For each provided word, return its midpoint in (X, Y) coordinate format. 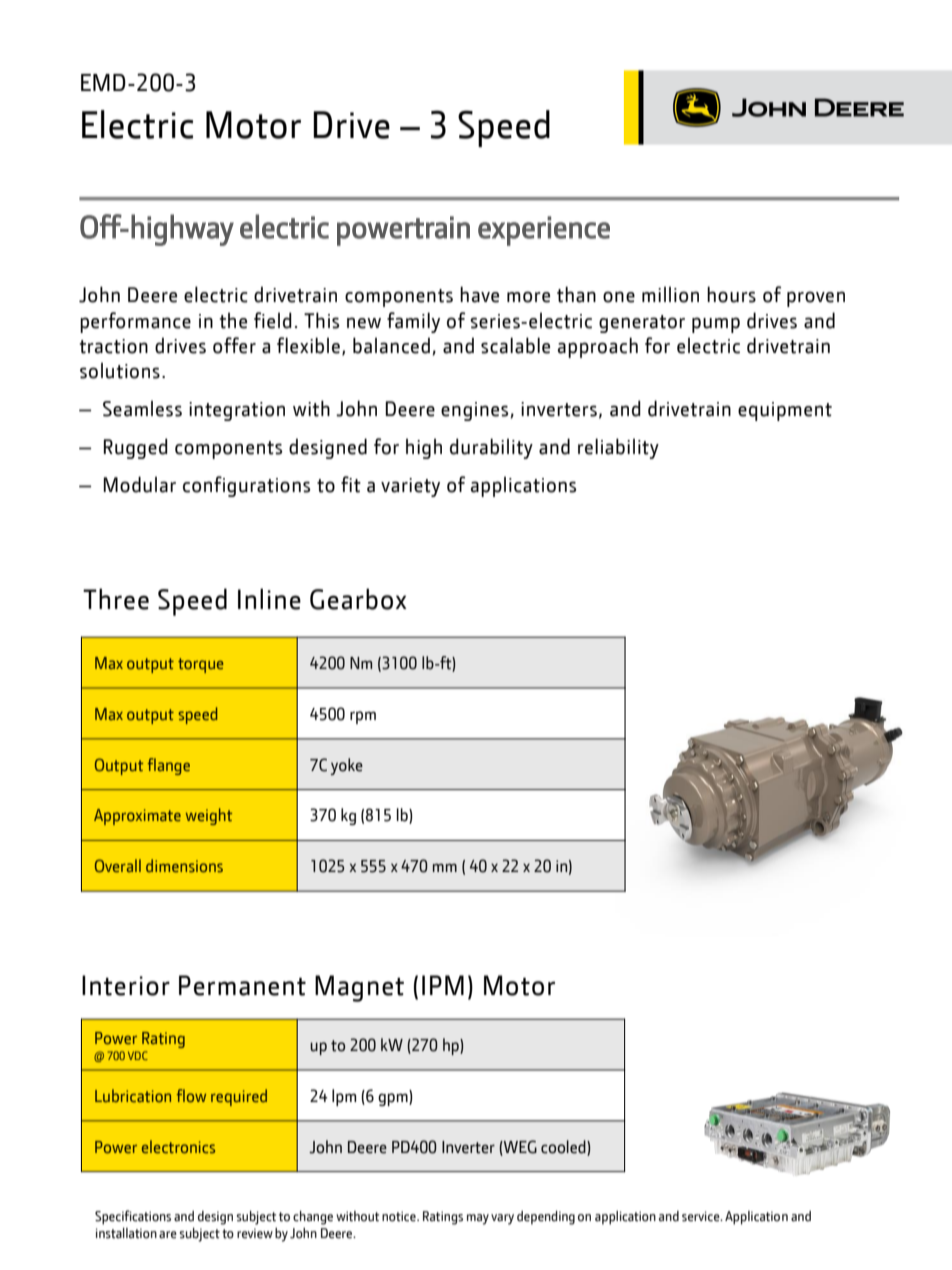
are (168, 1235)
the (233, 320)
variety (410, 487)
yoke (347, 766)
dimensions (184, 865)
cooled (564, 1147)
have (479, 294)
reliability (618, 448)
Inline (269, 599)
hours (731, 294)
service (702, 1216)
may (478, 1219)
